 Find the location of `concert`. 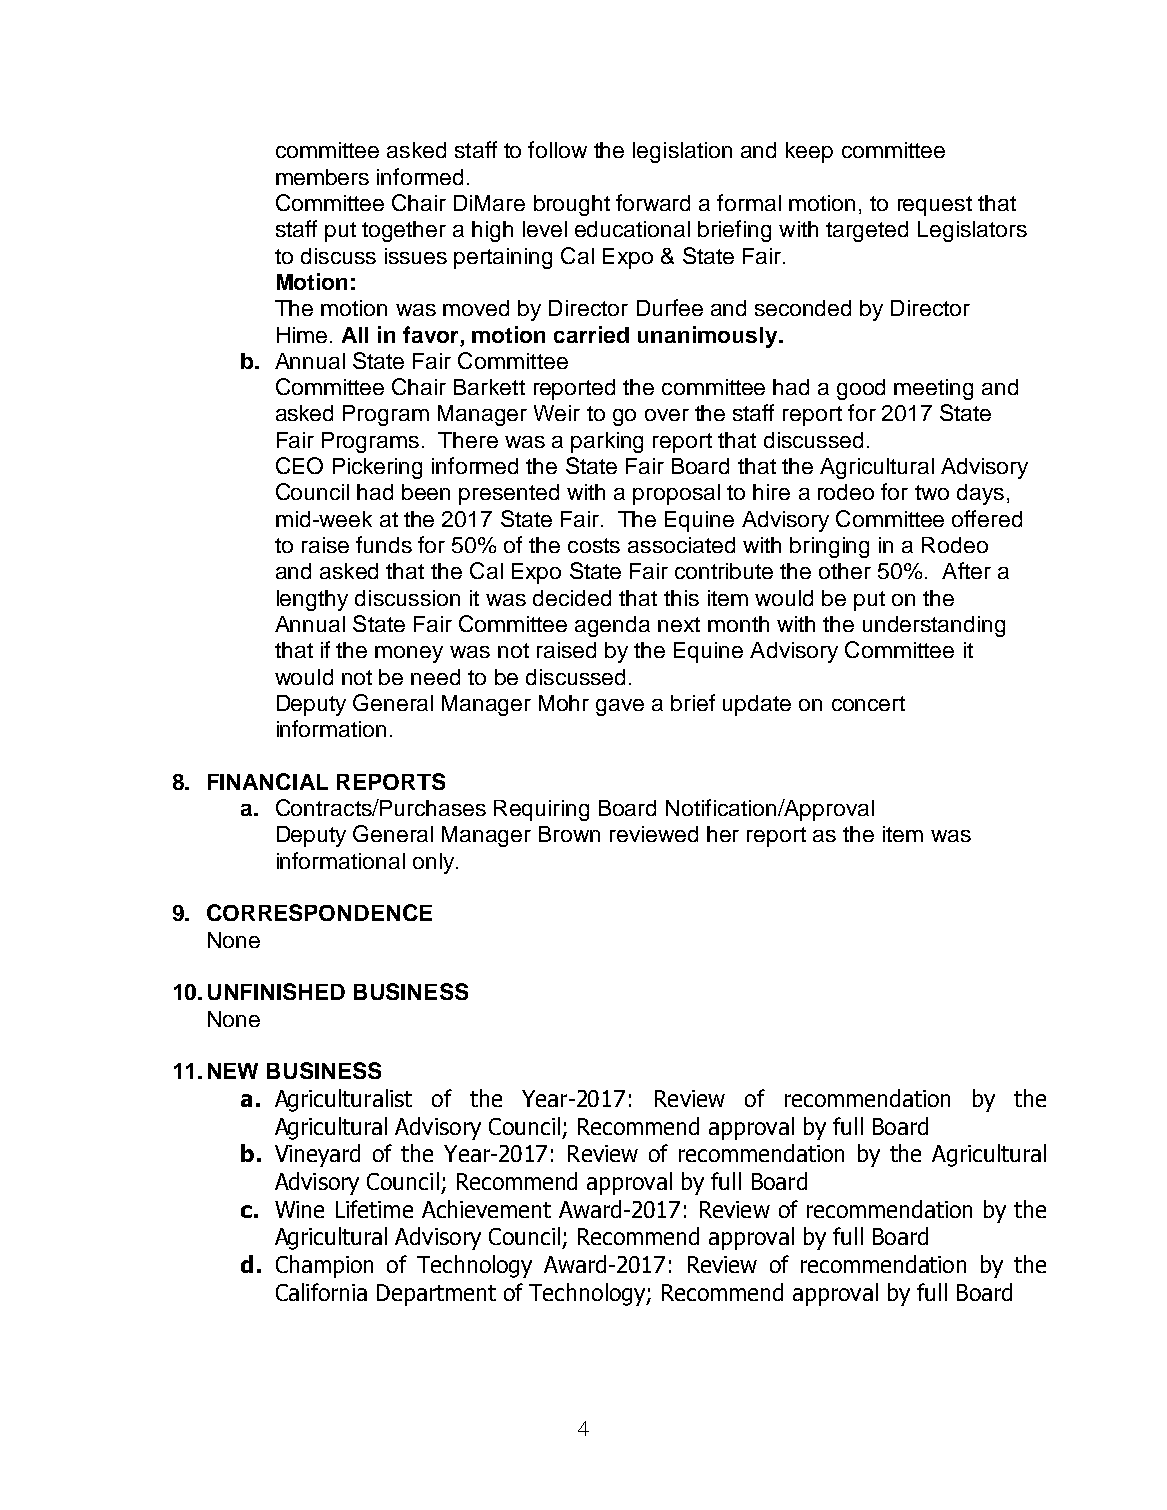

concert is located at coordinates (868, 703).
